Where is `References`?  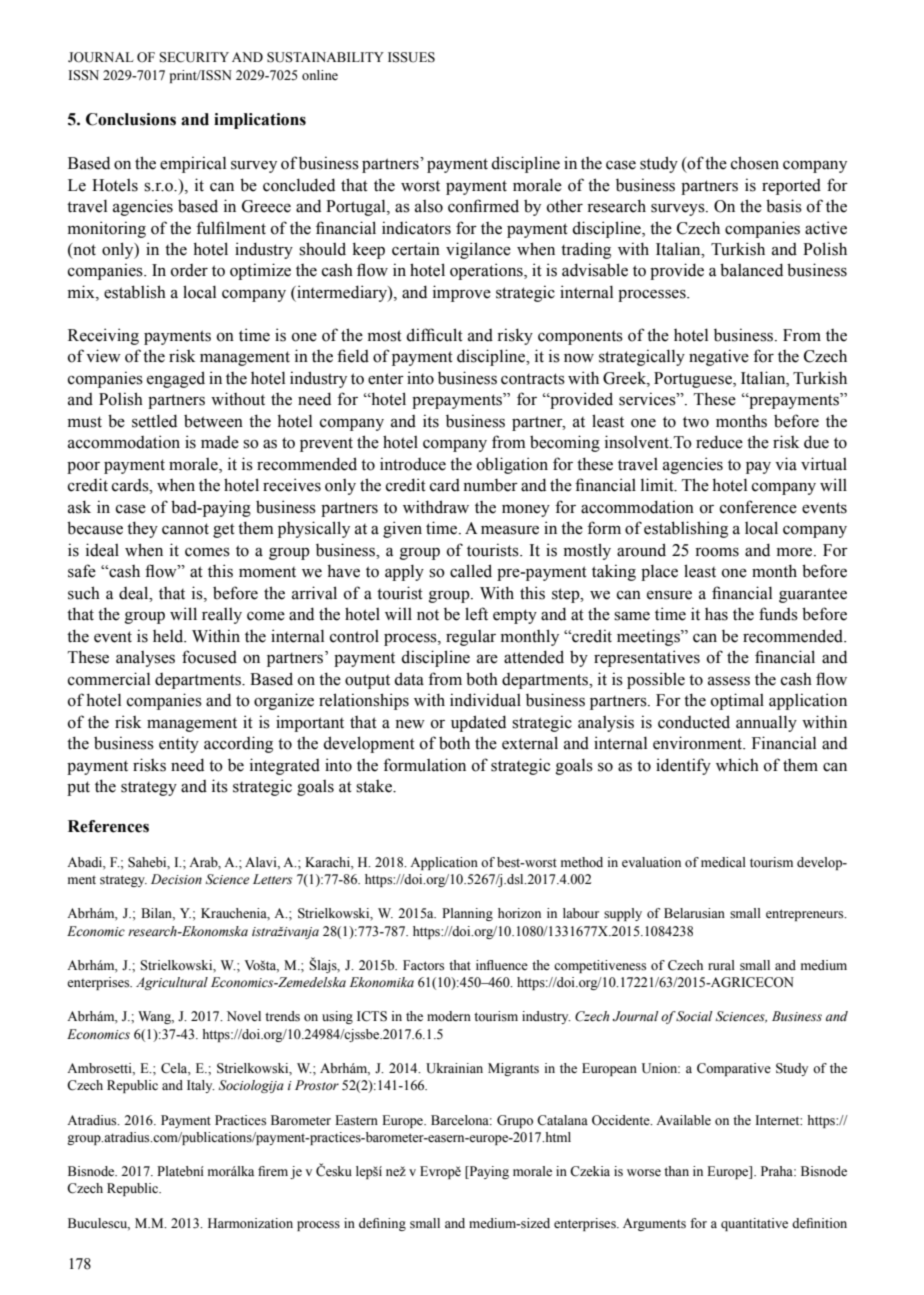
References is located at coordinates (108, 826).
